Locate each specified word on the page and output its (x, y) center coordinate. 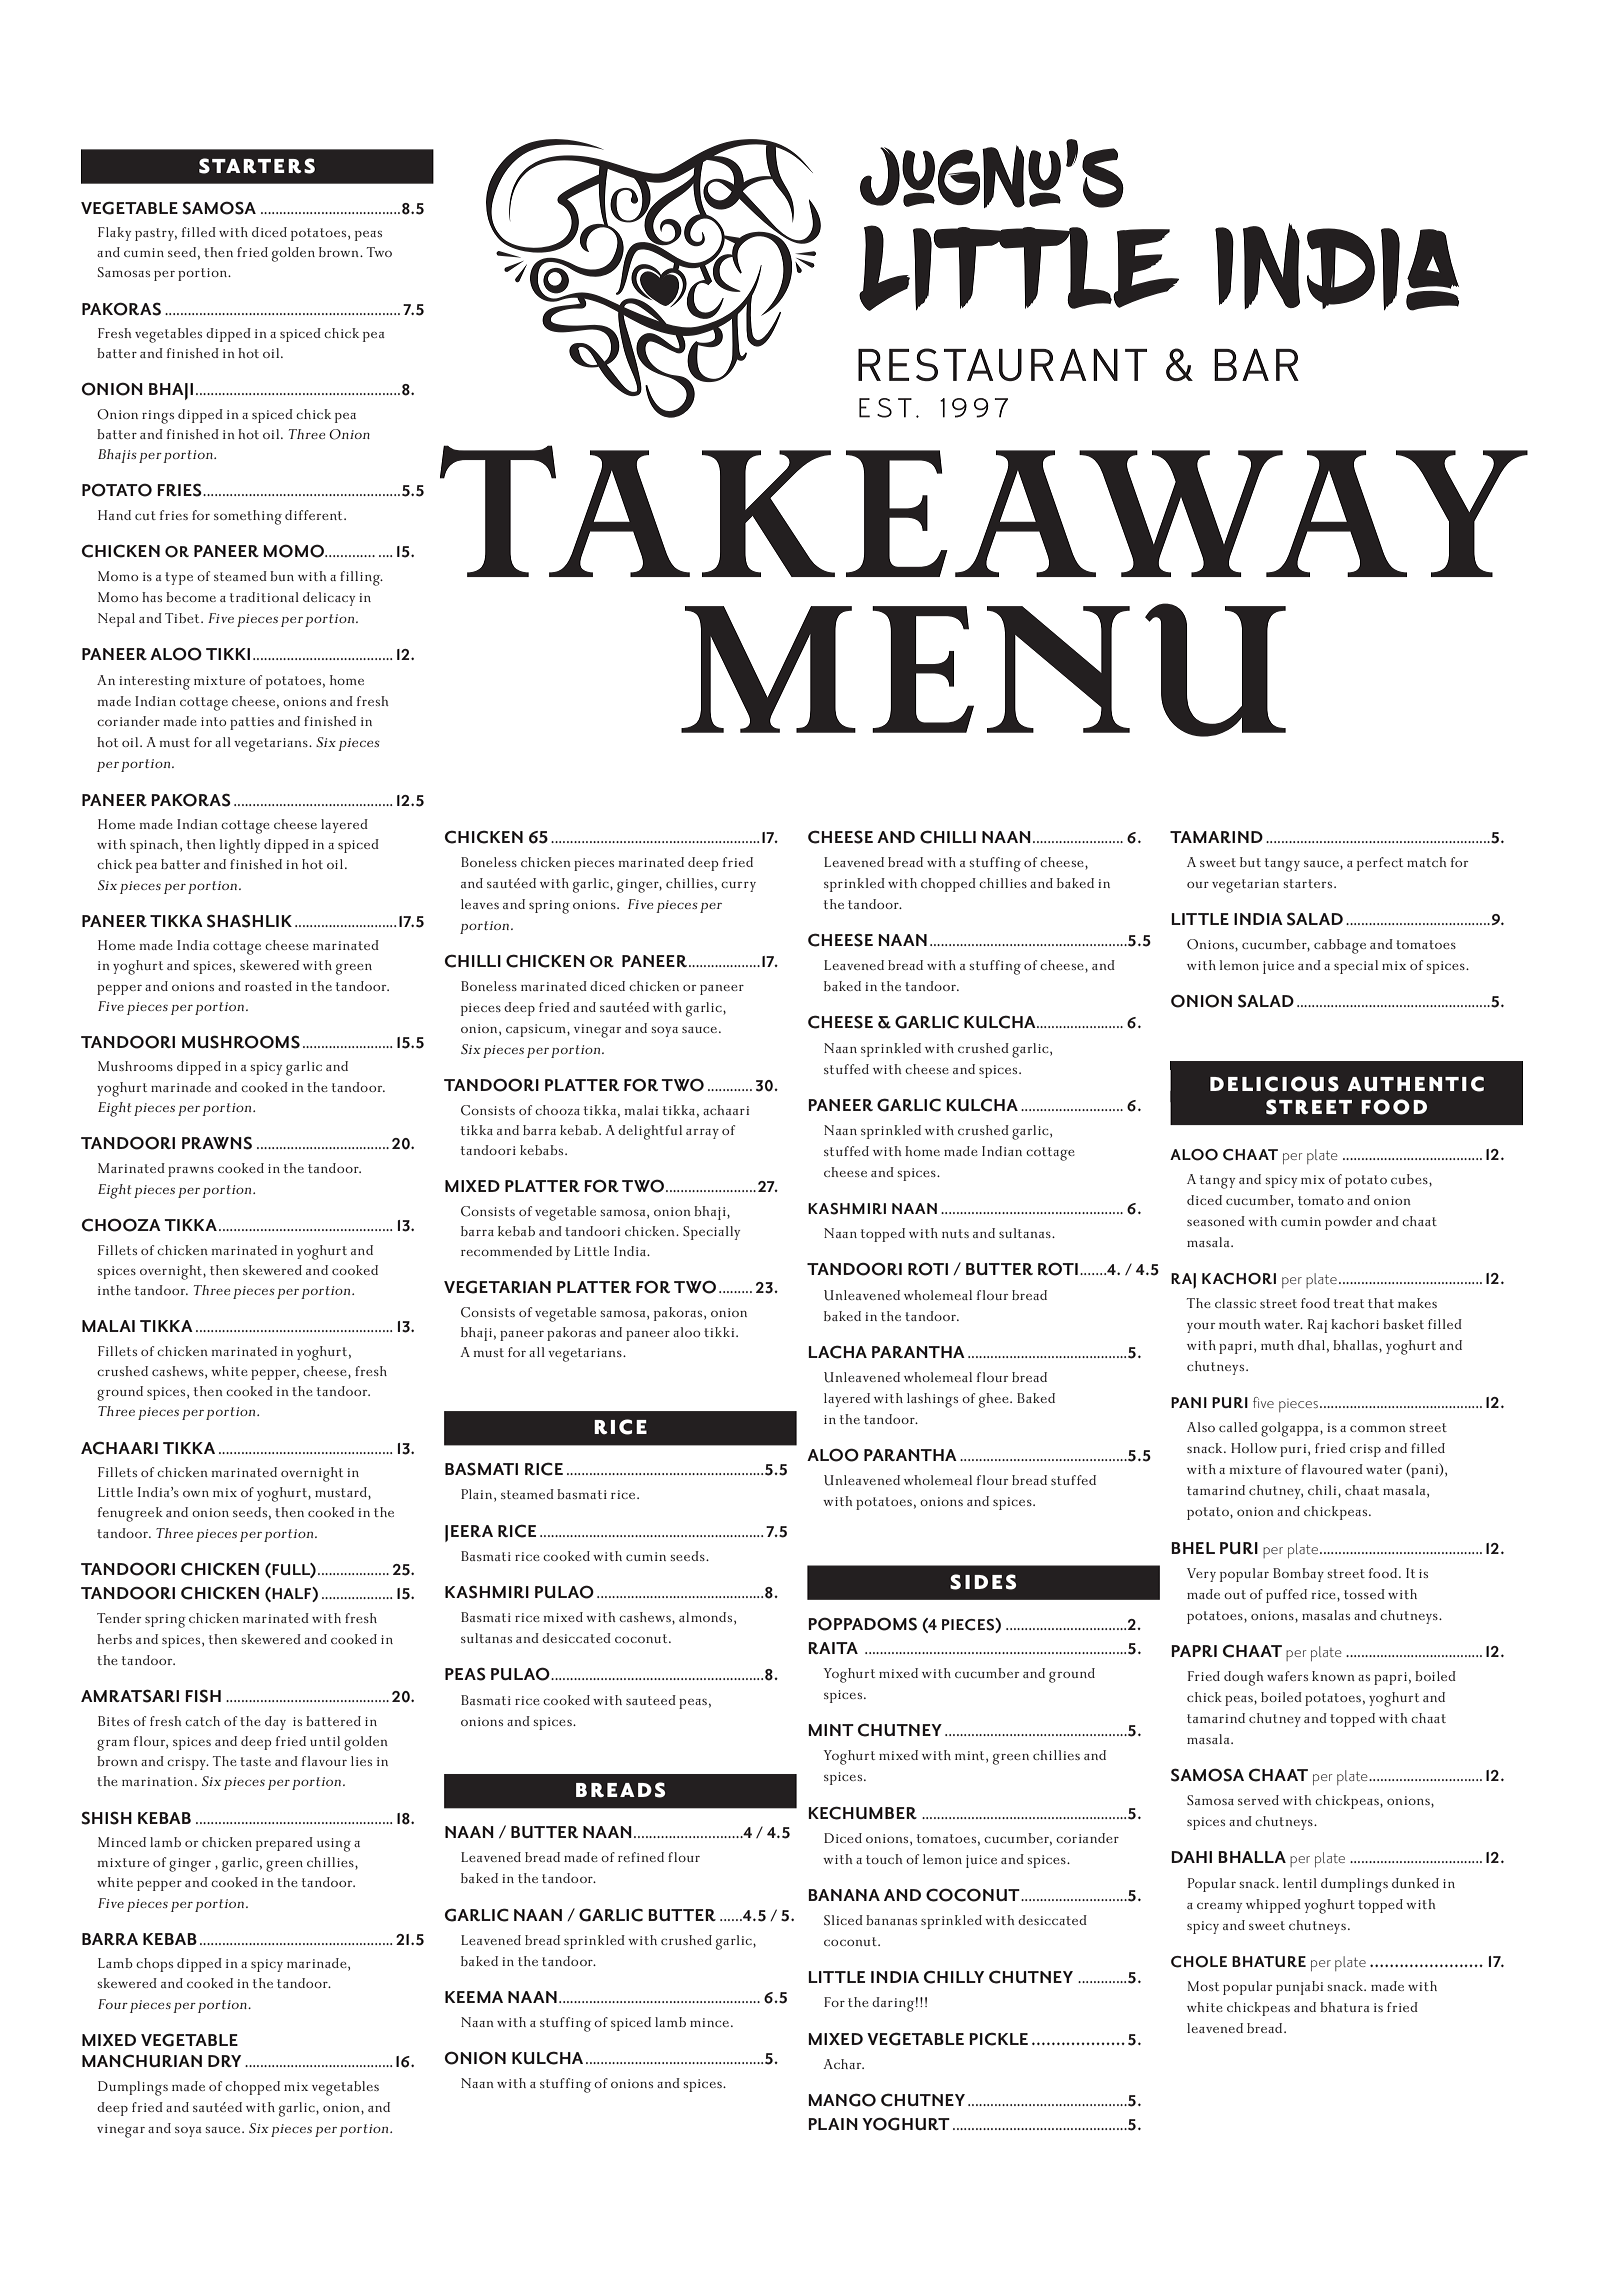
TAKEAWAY (984, 511)
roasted (268, 986)
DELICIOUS (1274, 1084)
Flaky (114, 234)
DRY (224, 2061)
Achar (843, 2064)
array (702, 1134)
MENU (983, 670)
